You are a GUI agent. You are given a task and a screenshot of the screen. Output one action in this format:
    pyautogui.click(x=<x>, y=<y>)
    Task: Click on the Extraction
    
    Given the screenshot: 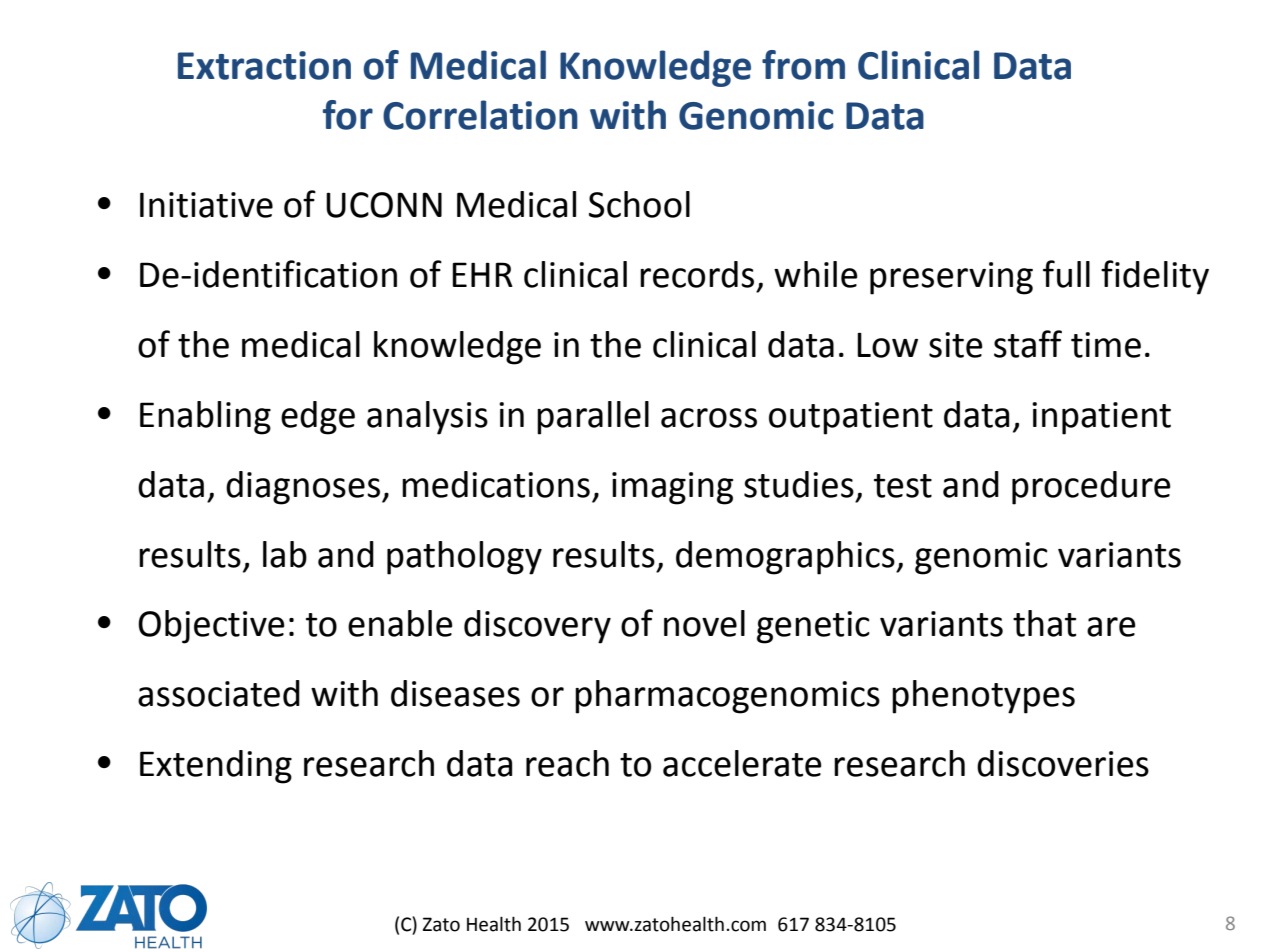 What is the action you would take?
    pyautogui.click(x=264, y=65)
